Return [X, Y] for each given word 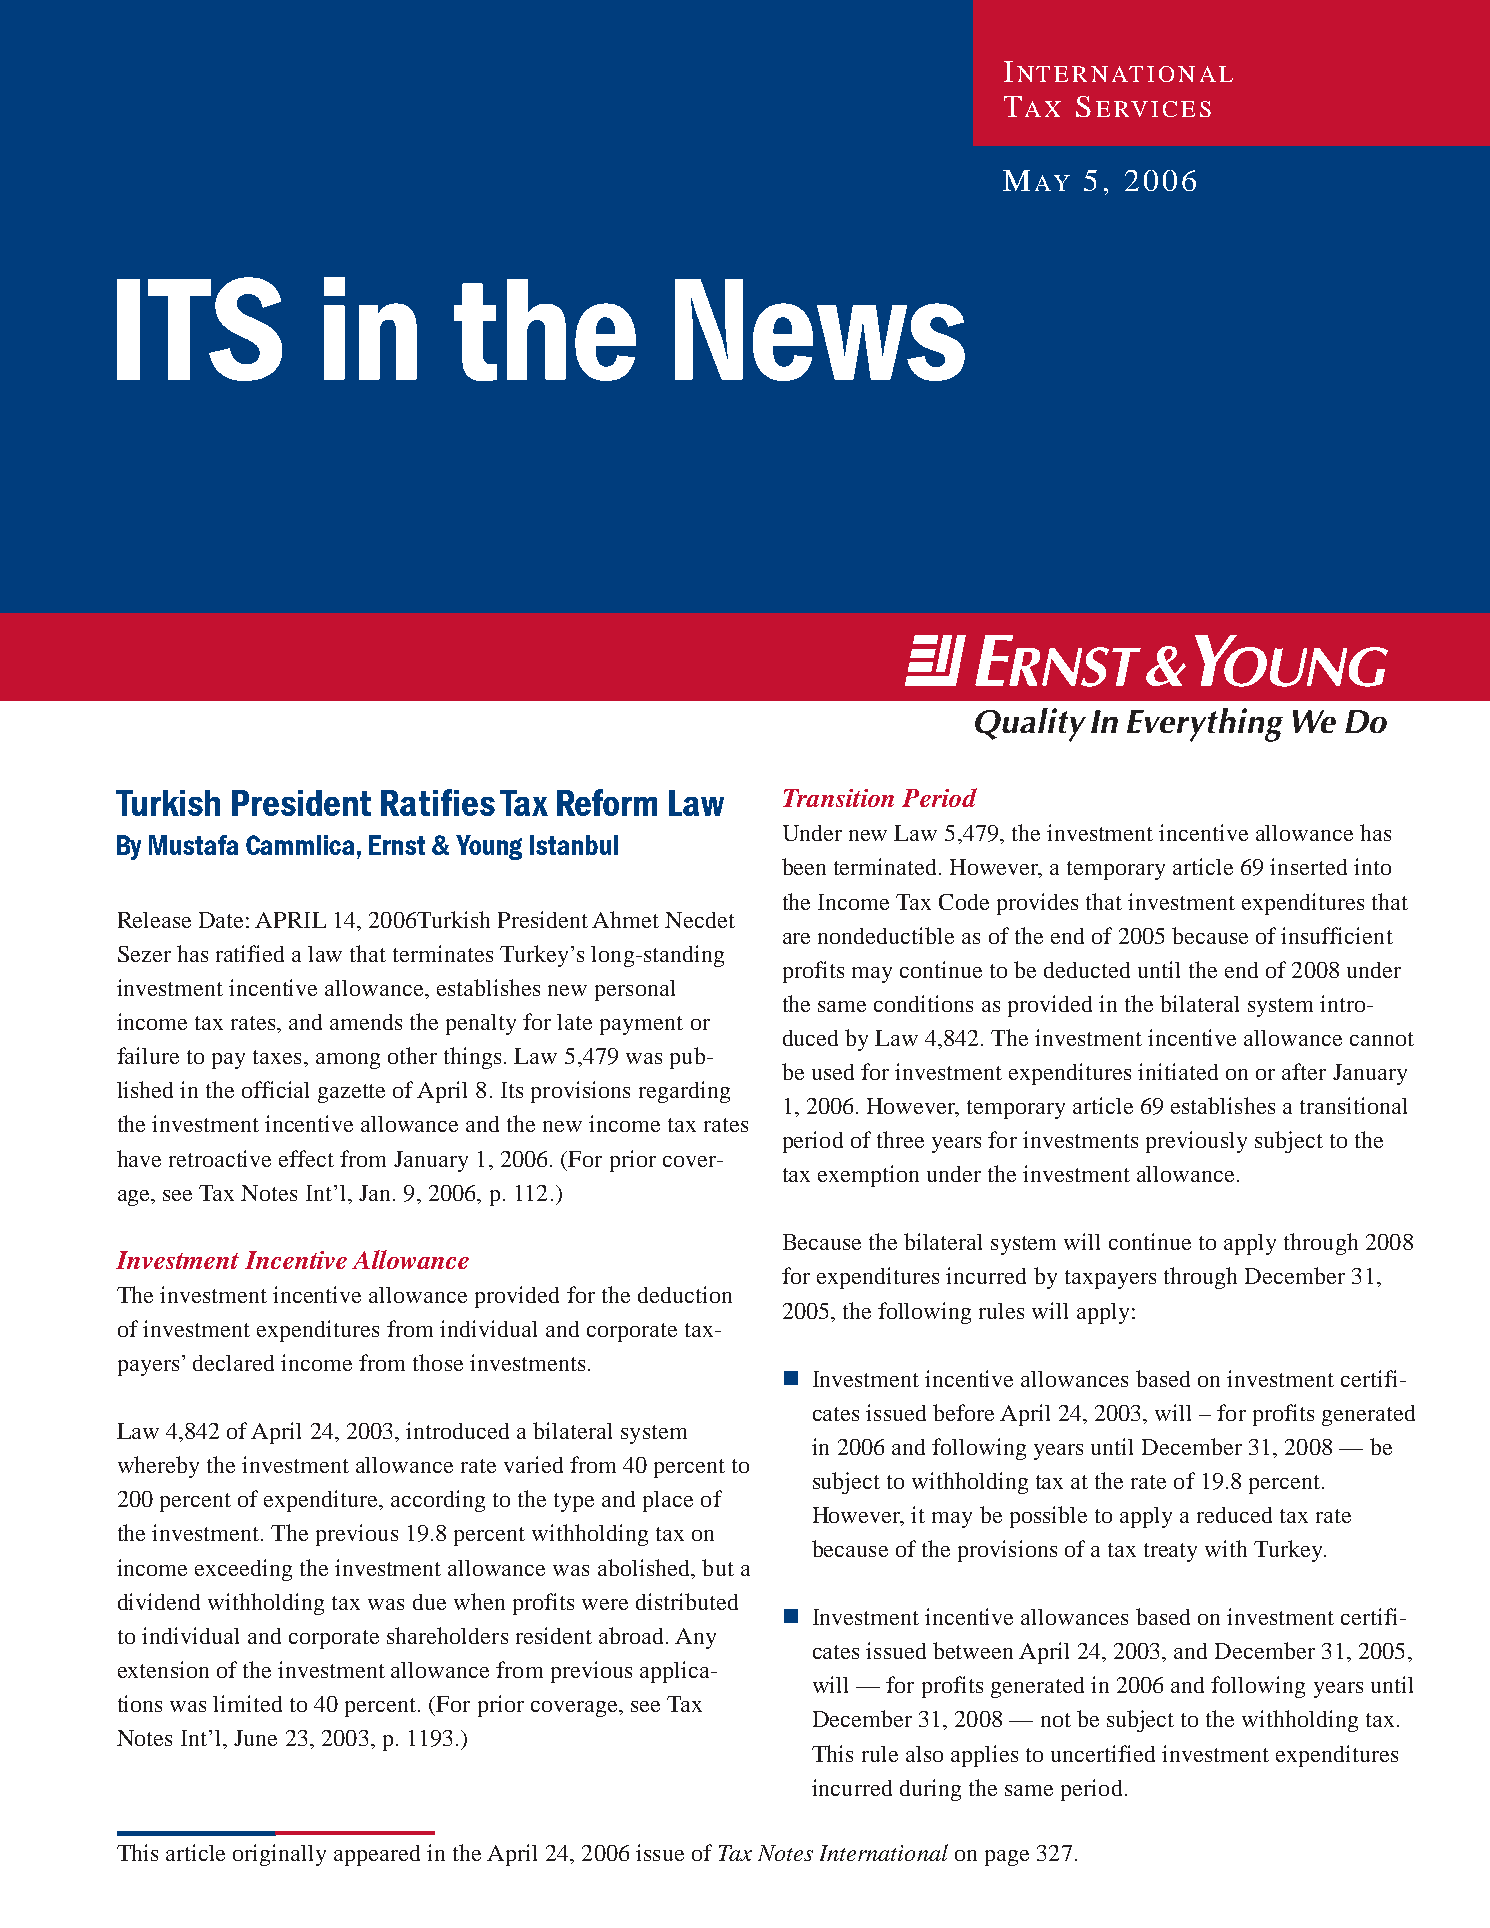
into [1372, 866]
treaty [1170, 1552]
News [820, 330]
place [668, 1501]
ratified [250, 953]
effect [306, 1158]
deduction [685, 1294]
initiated [1178, 1071]
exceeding [243, 1570]
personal [635, 990]
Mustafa [193, 845]
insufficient [1337, 935]
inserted [1308, 866]
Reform [607, 802]
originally [279, 1855]
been [804, 866]
